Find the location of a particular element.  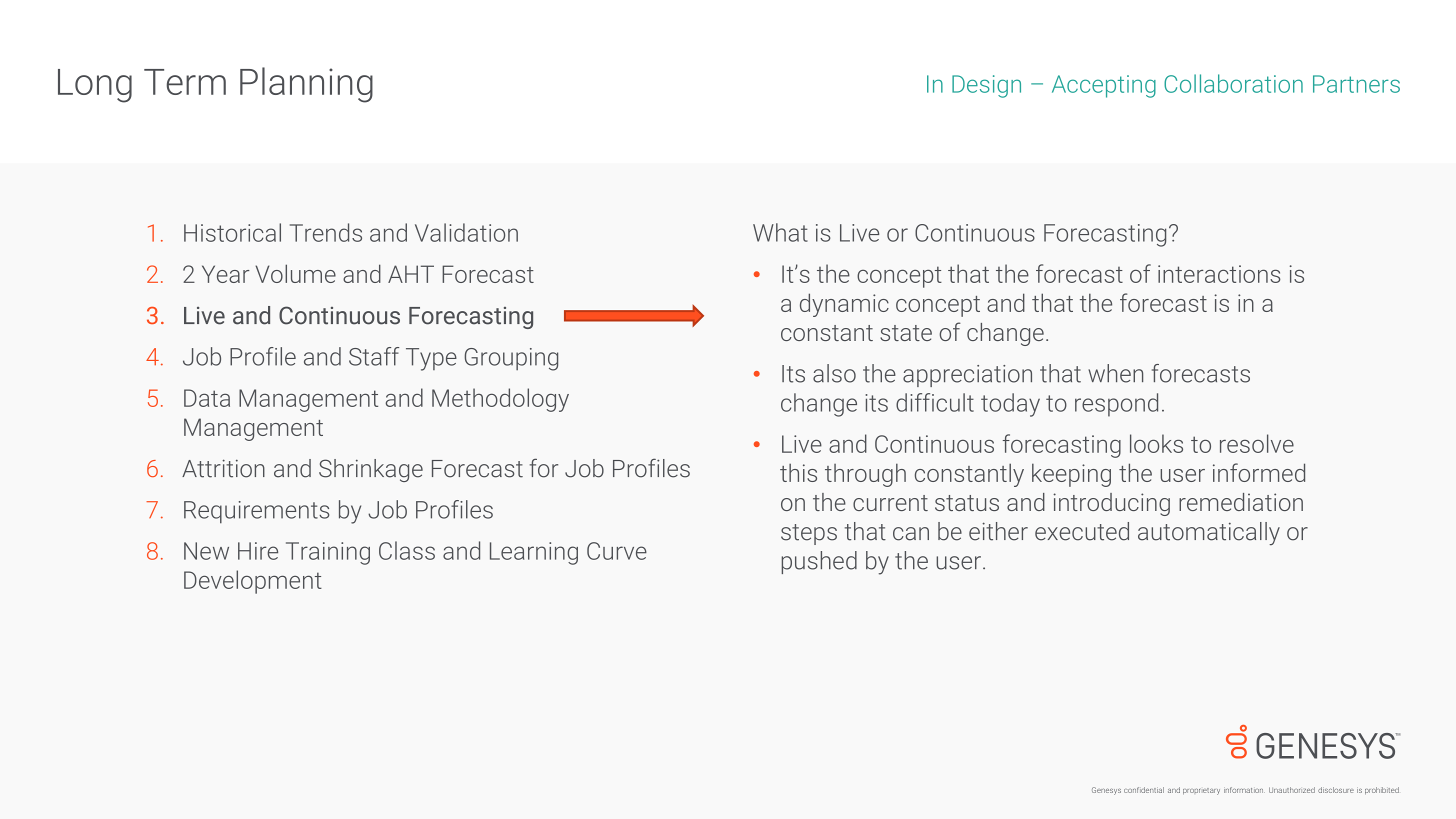

Collaboration is located at coordinates (1233, 83).
